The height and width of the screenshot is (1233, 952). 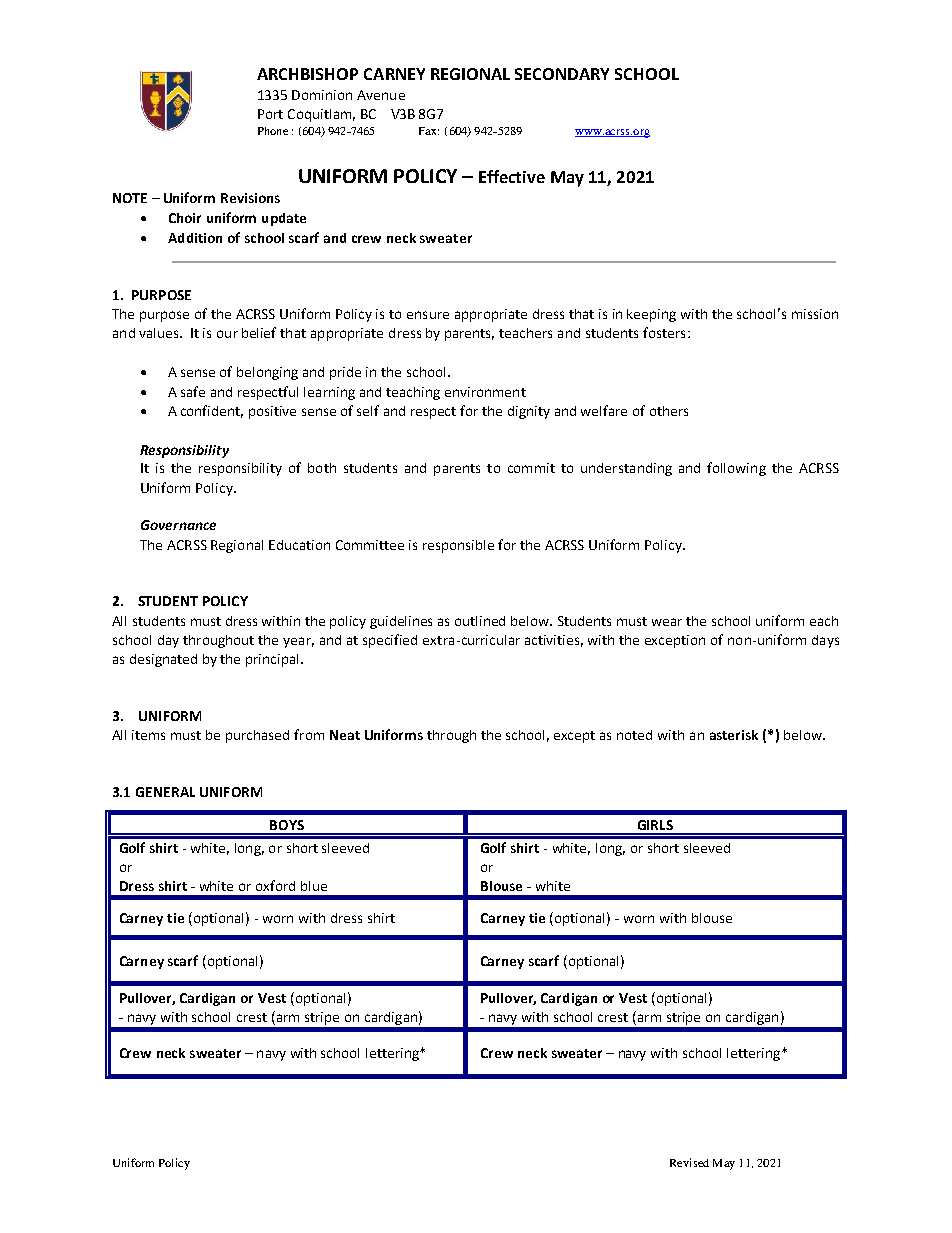 What do you see at coordinates (429, 131) in the screenshot?
I see `Fax` at bounding box center [429, 131].
